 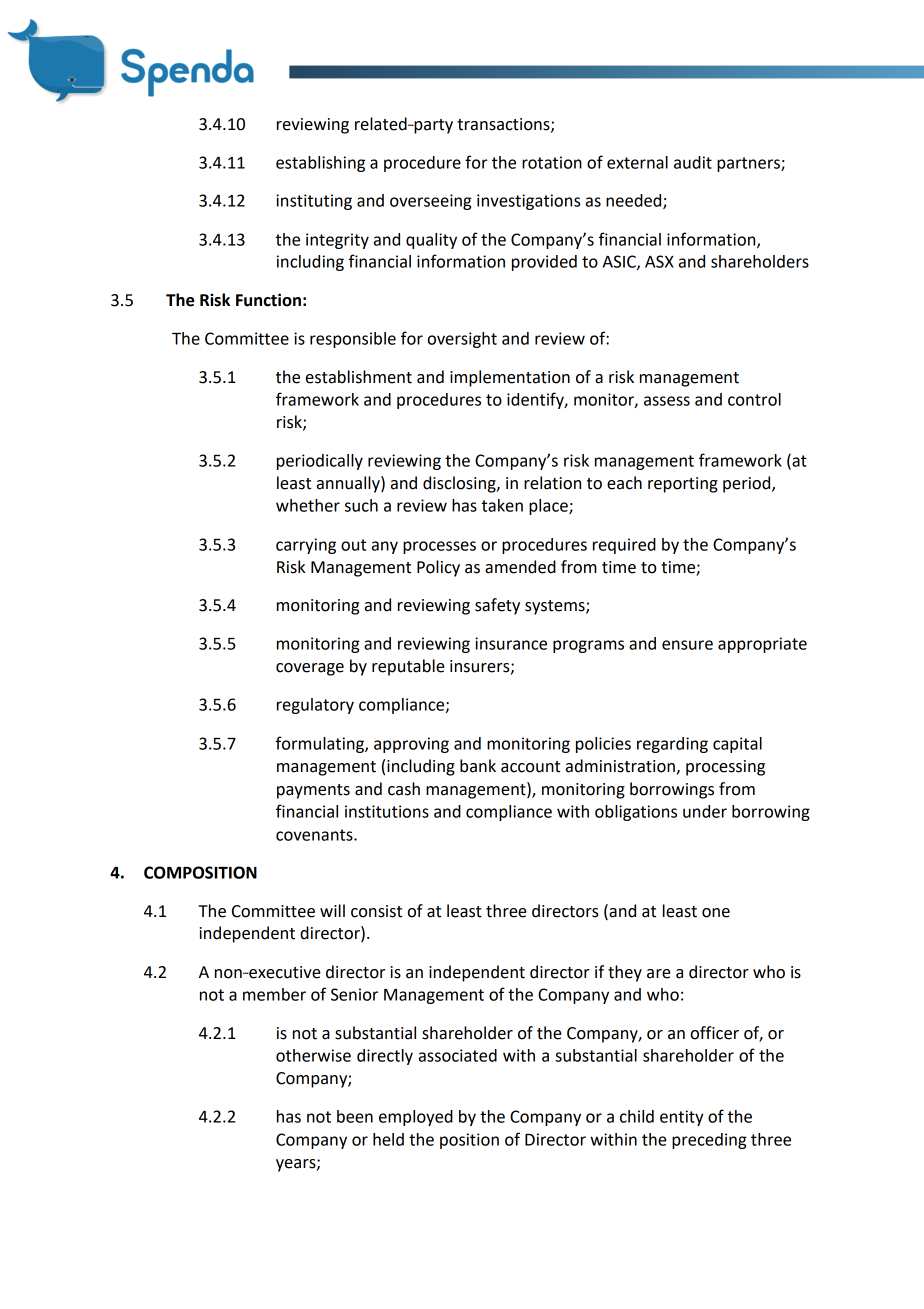 What do you see at coordinates (511, 643) in the screenshot?
I see `insurance` at bounding box center [511, 643].
